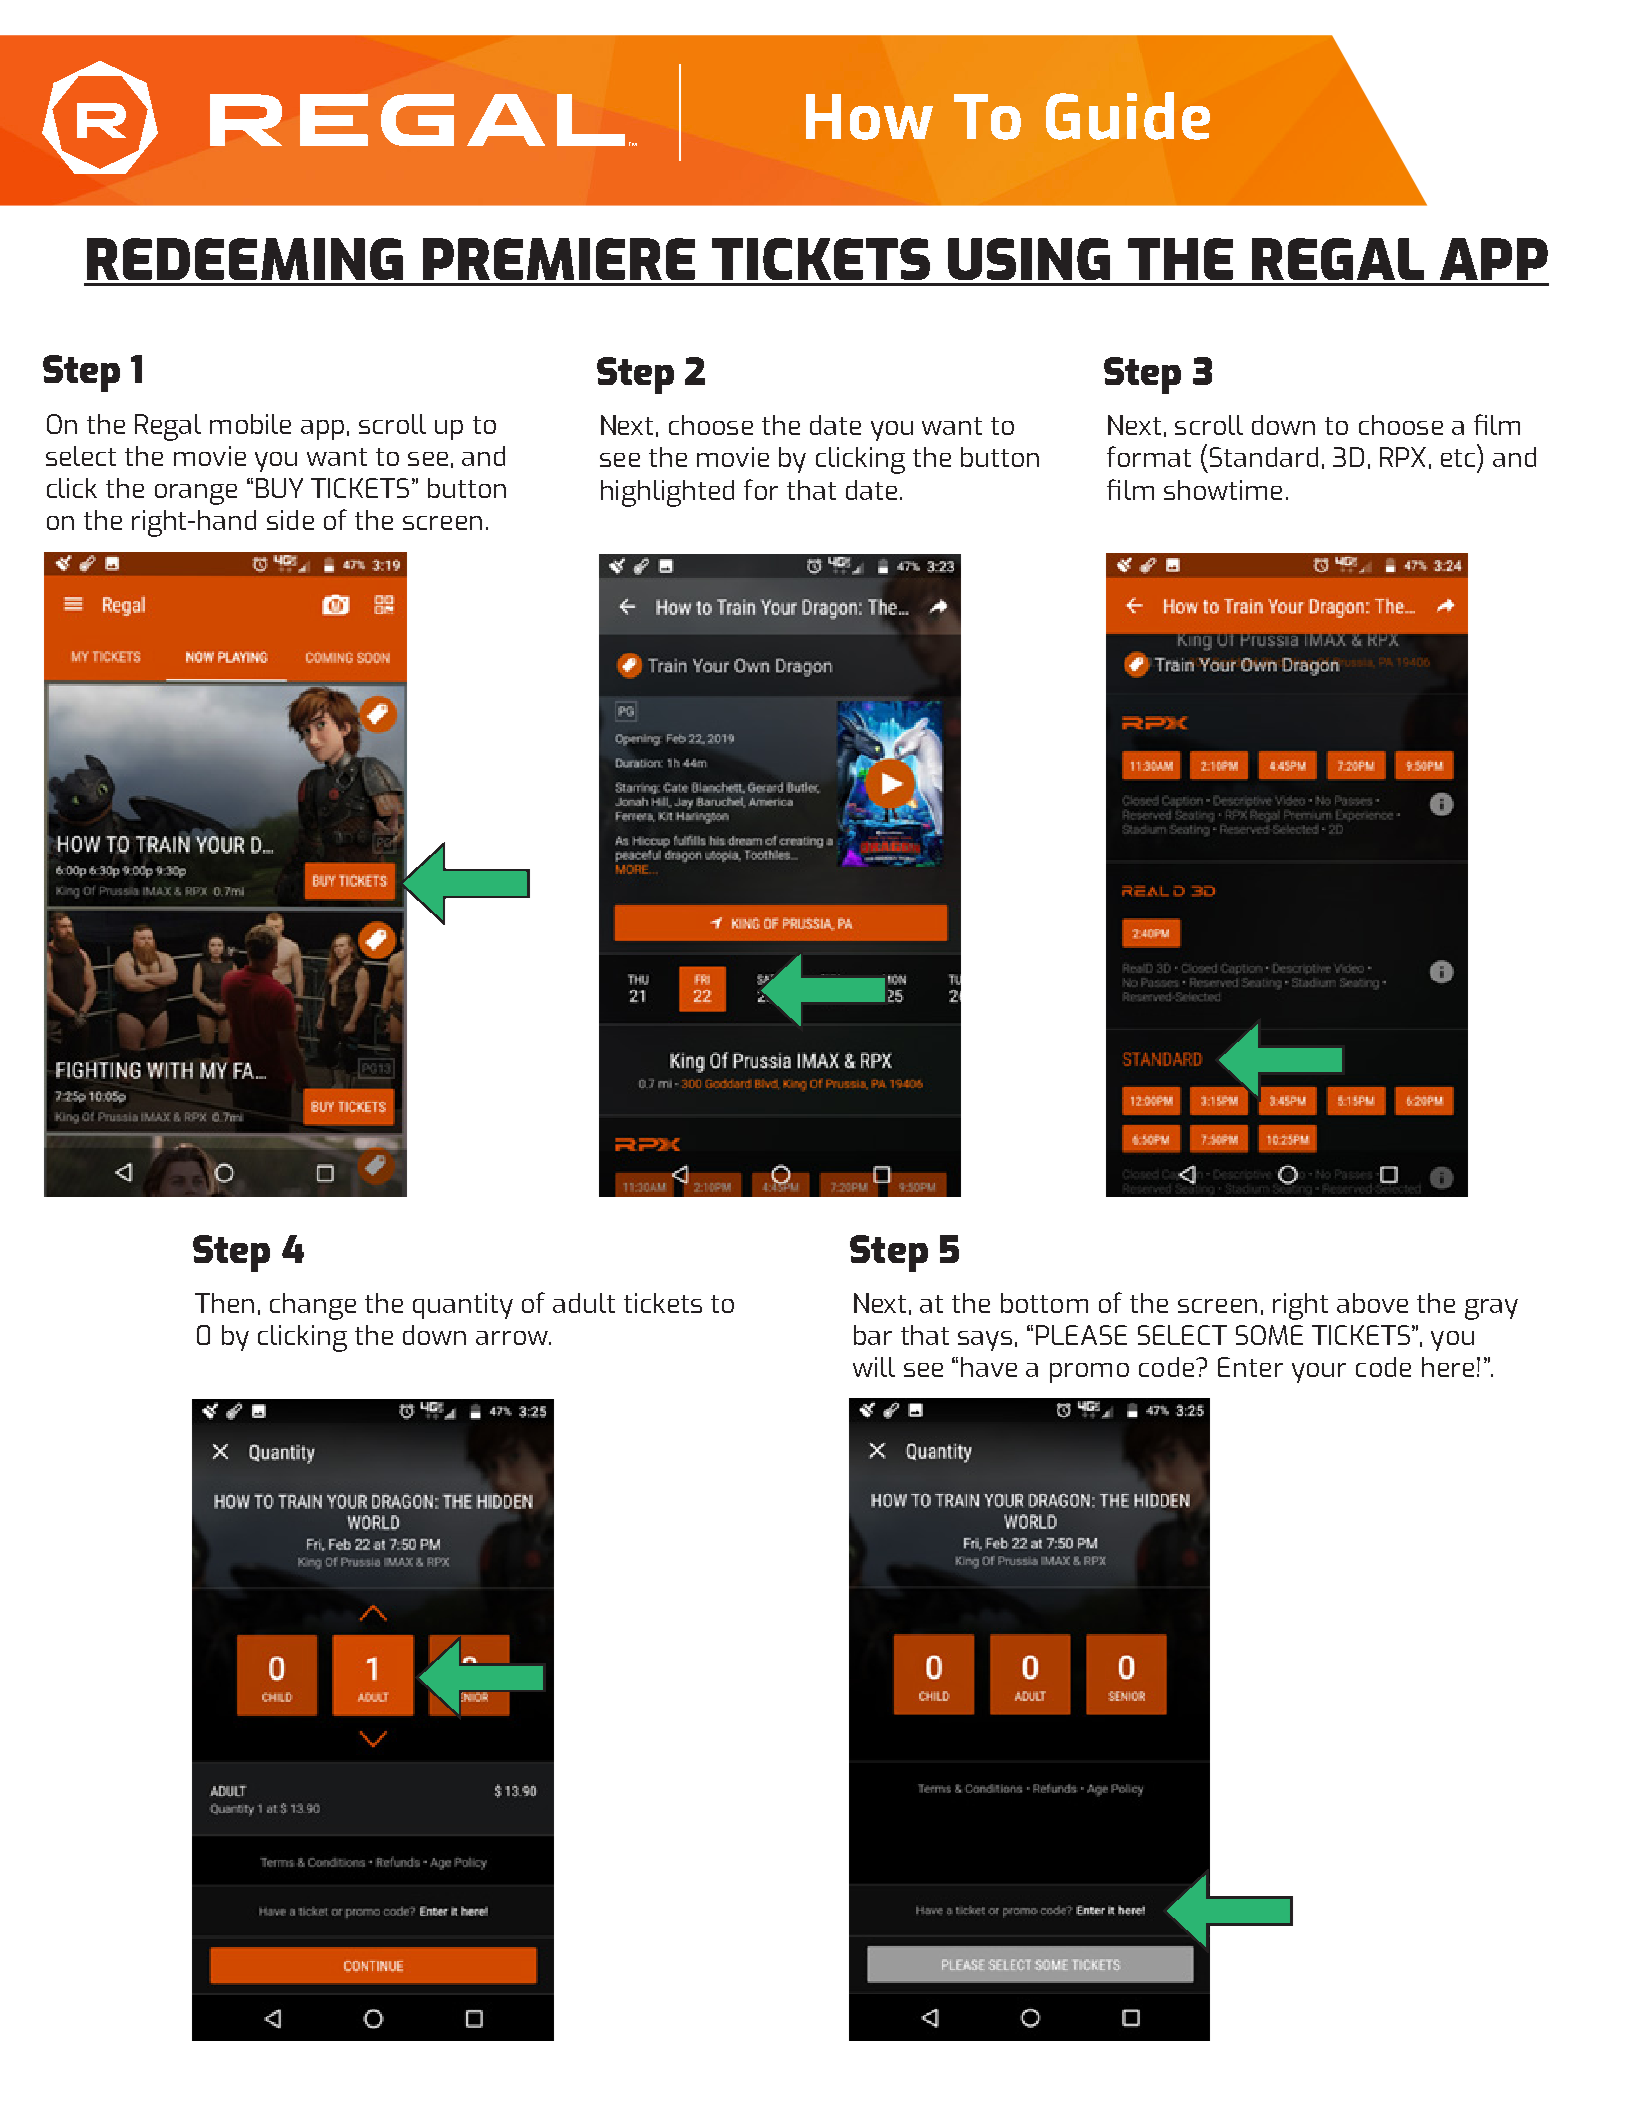 The image size is (1633, 2114). Describe the element at coordinates (667, 493) in the screenshot. I see `highlighted` at that location.
